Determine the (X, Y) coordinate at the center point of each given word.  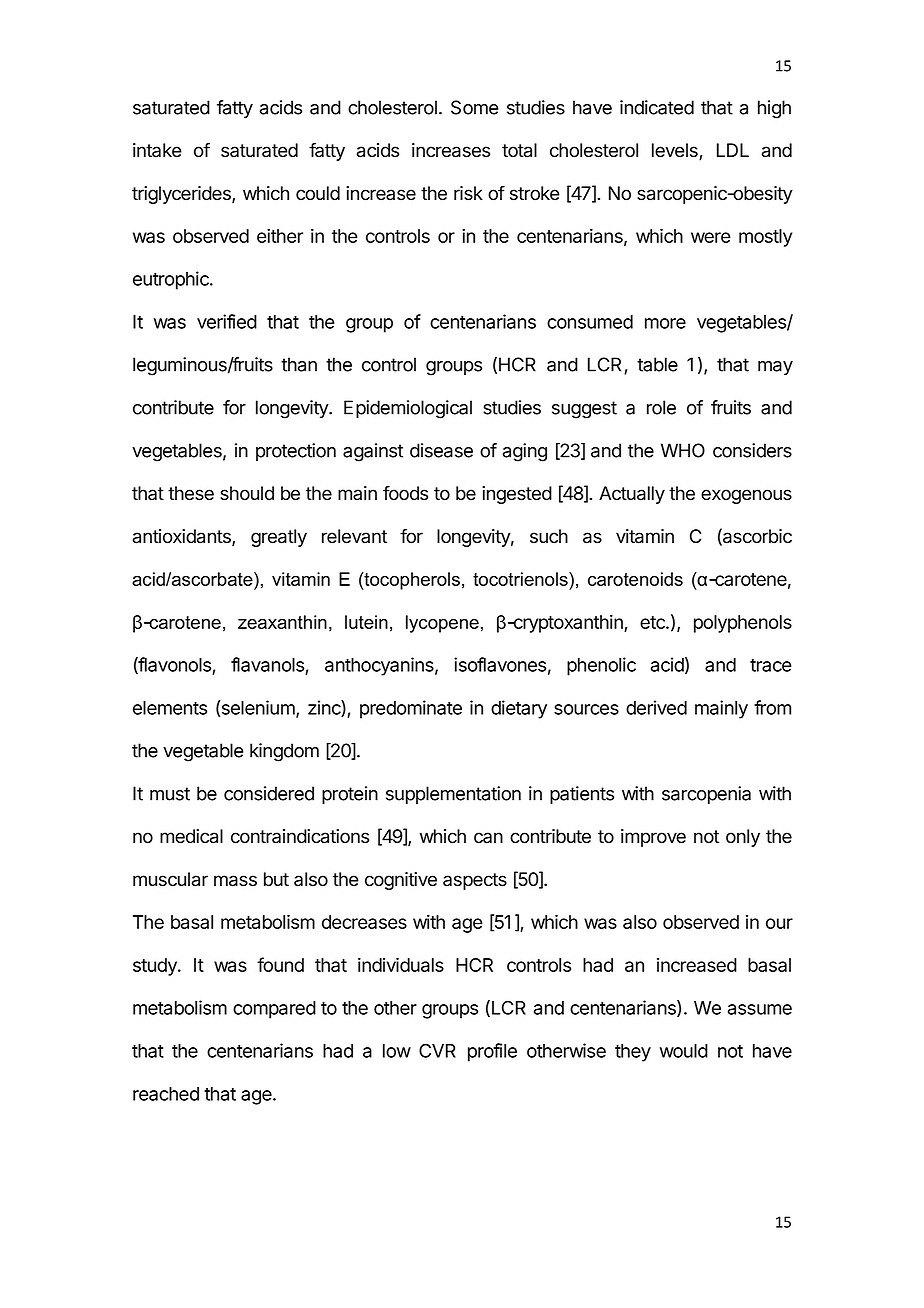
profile (492, 1052)
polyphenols (743, 624)
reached (166, 1094)
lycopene (442, 624)
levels (676, 151)
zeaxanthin (282, 622)
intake (157, 150)
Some (475, 107)
